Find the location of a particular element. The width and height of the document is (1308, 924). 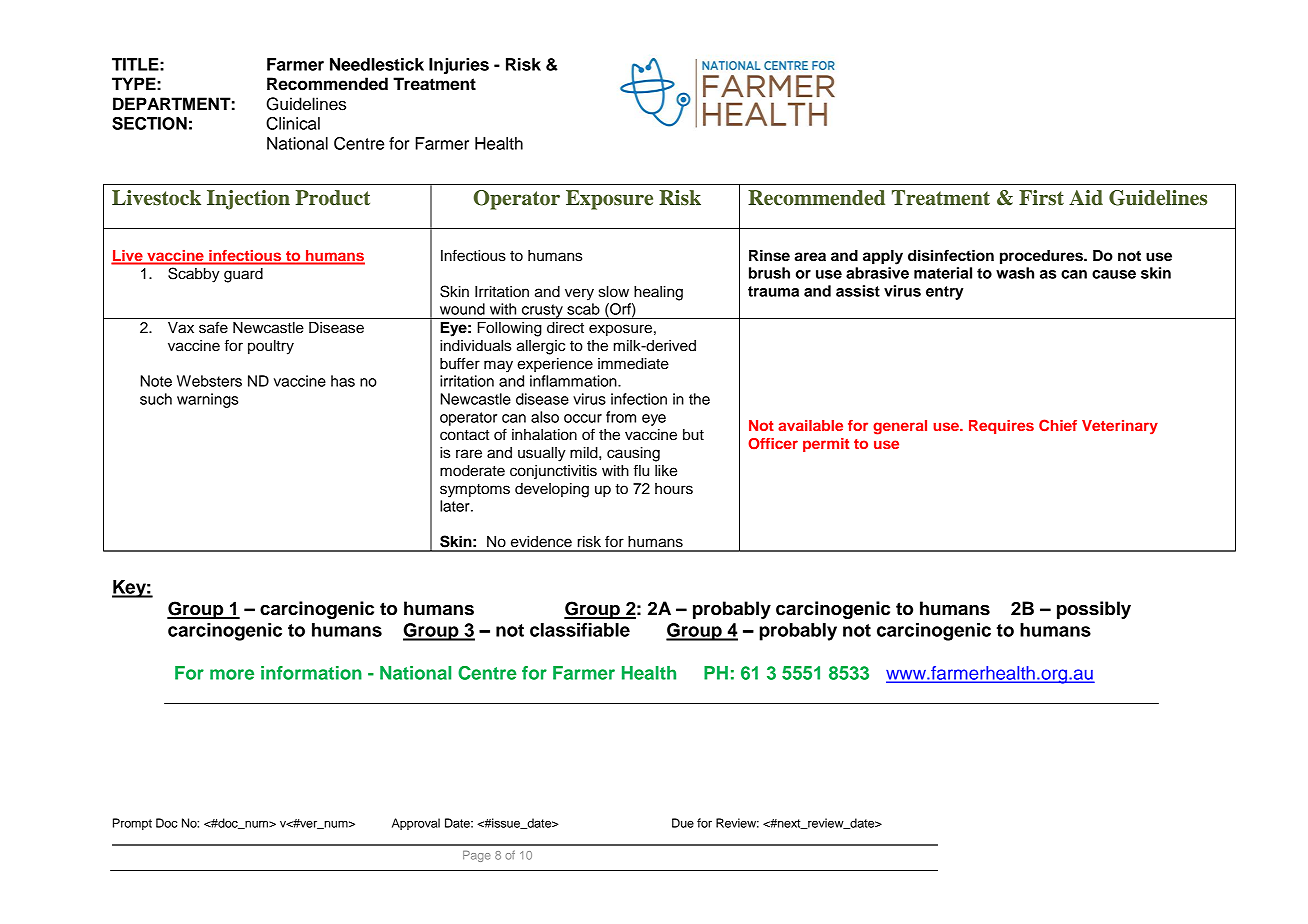

entry is located at coordinates (944, 293).
